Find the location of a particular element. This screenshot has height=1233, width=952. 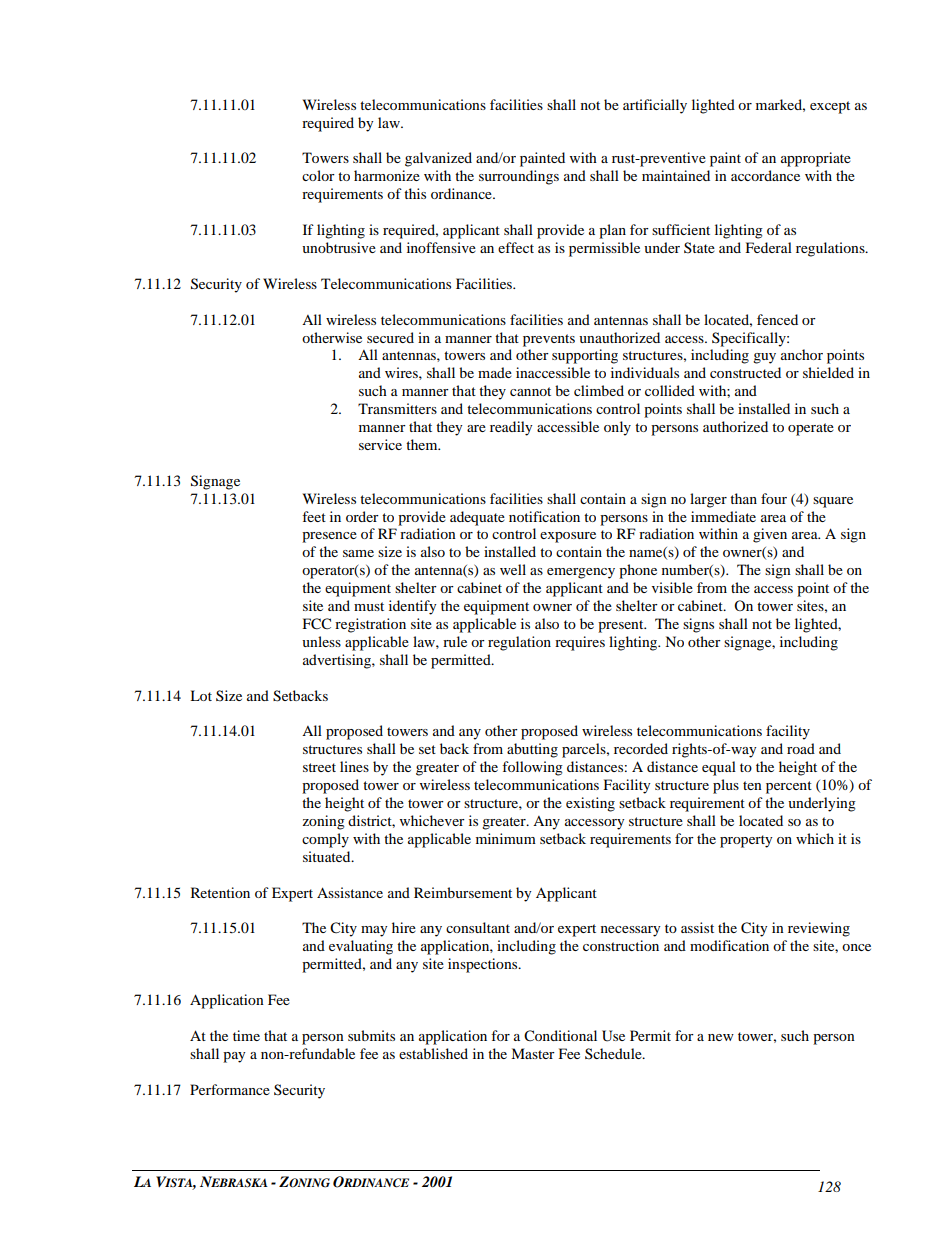

new is located at coordinates (721, 1037).
